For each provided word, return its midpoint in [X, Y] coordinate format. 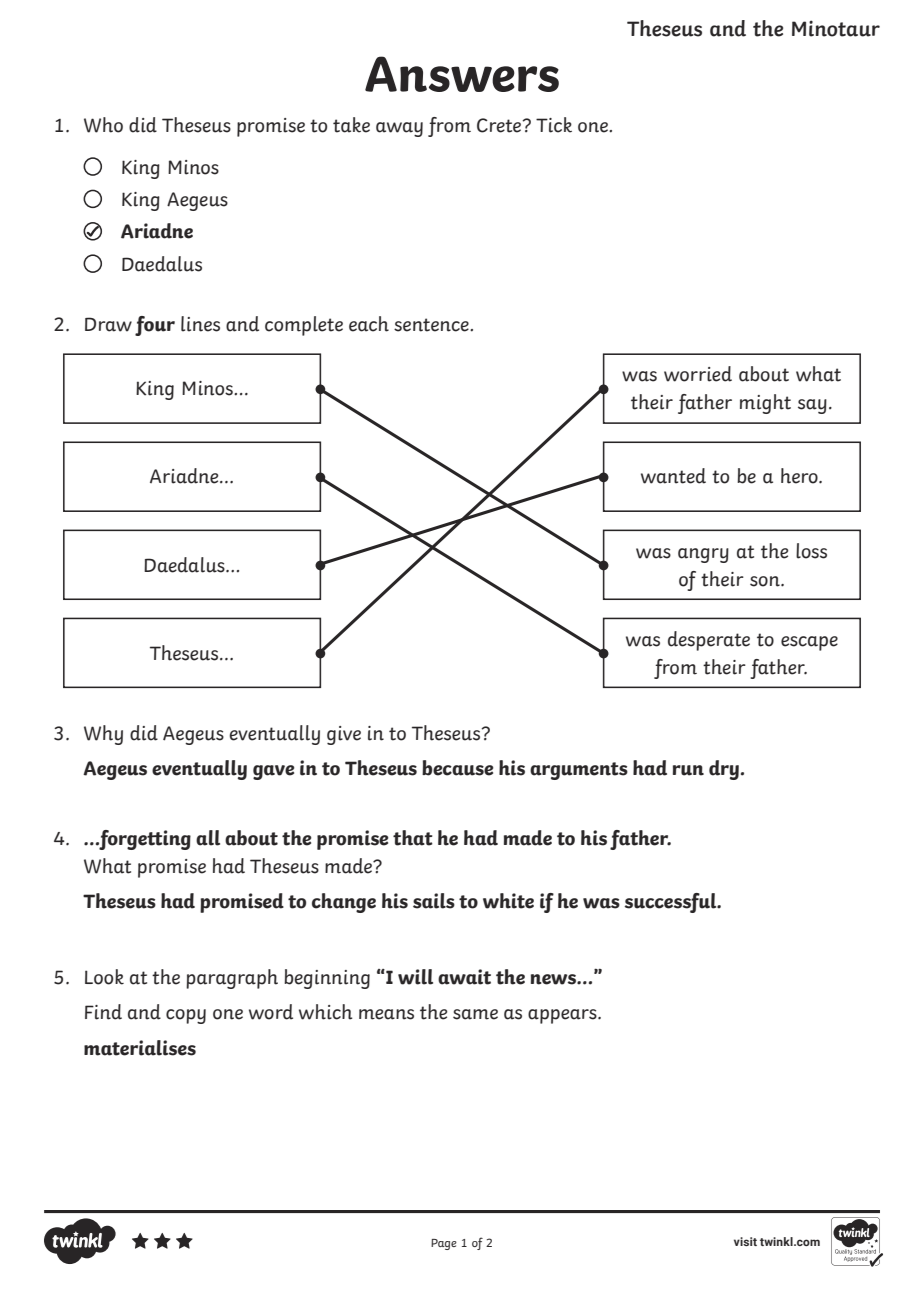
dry [724, 770]
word [271, 1012]
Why [103, 735]
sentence [432, 325]
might [765, 404]
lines [200, 324]
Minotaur [836, 28]
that [413, 838]
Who [103, 125]
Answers [462, 74]
